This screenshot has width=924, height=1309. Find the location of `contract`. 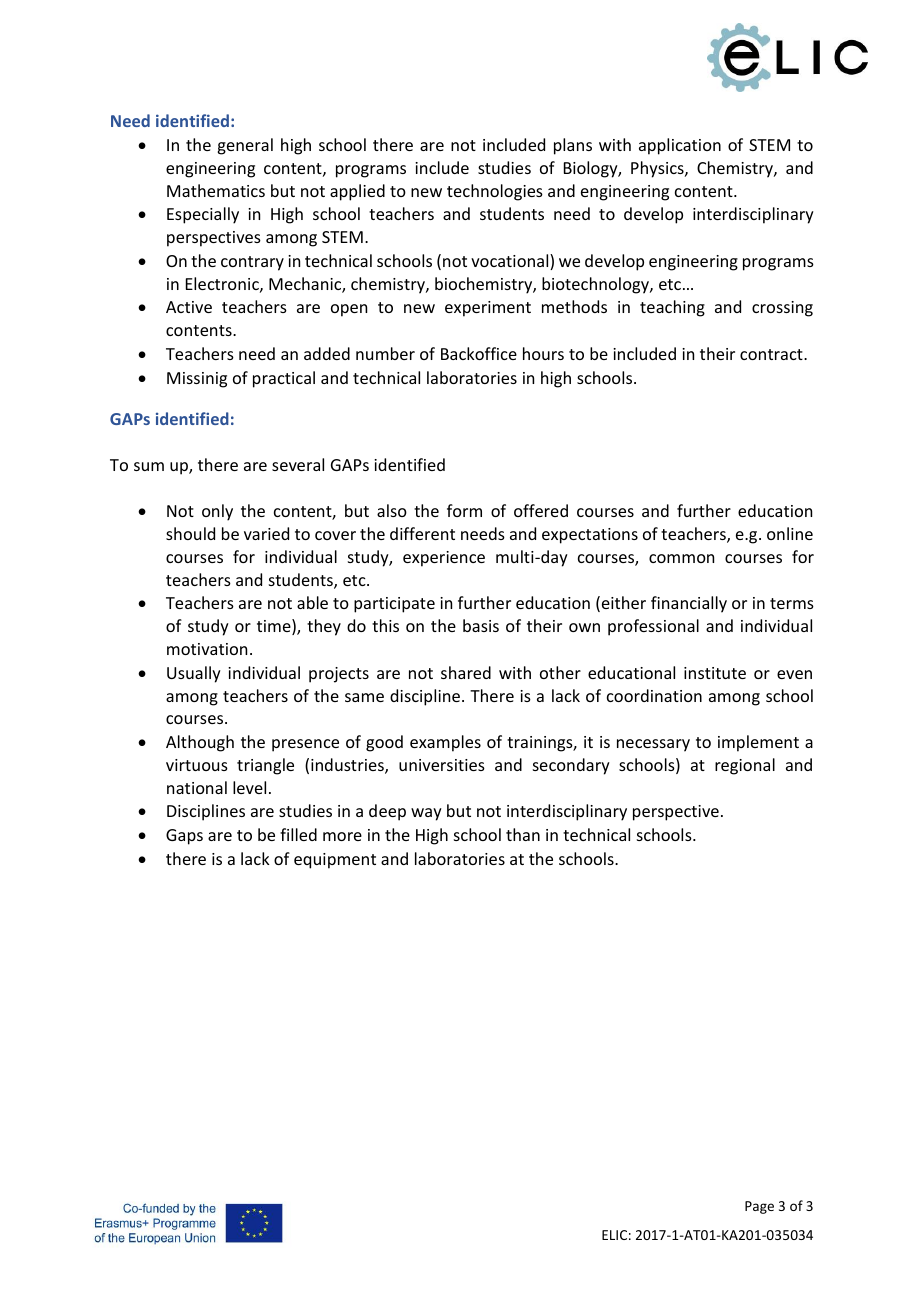

contract is located at coordinates (772, 354).
